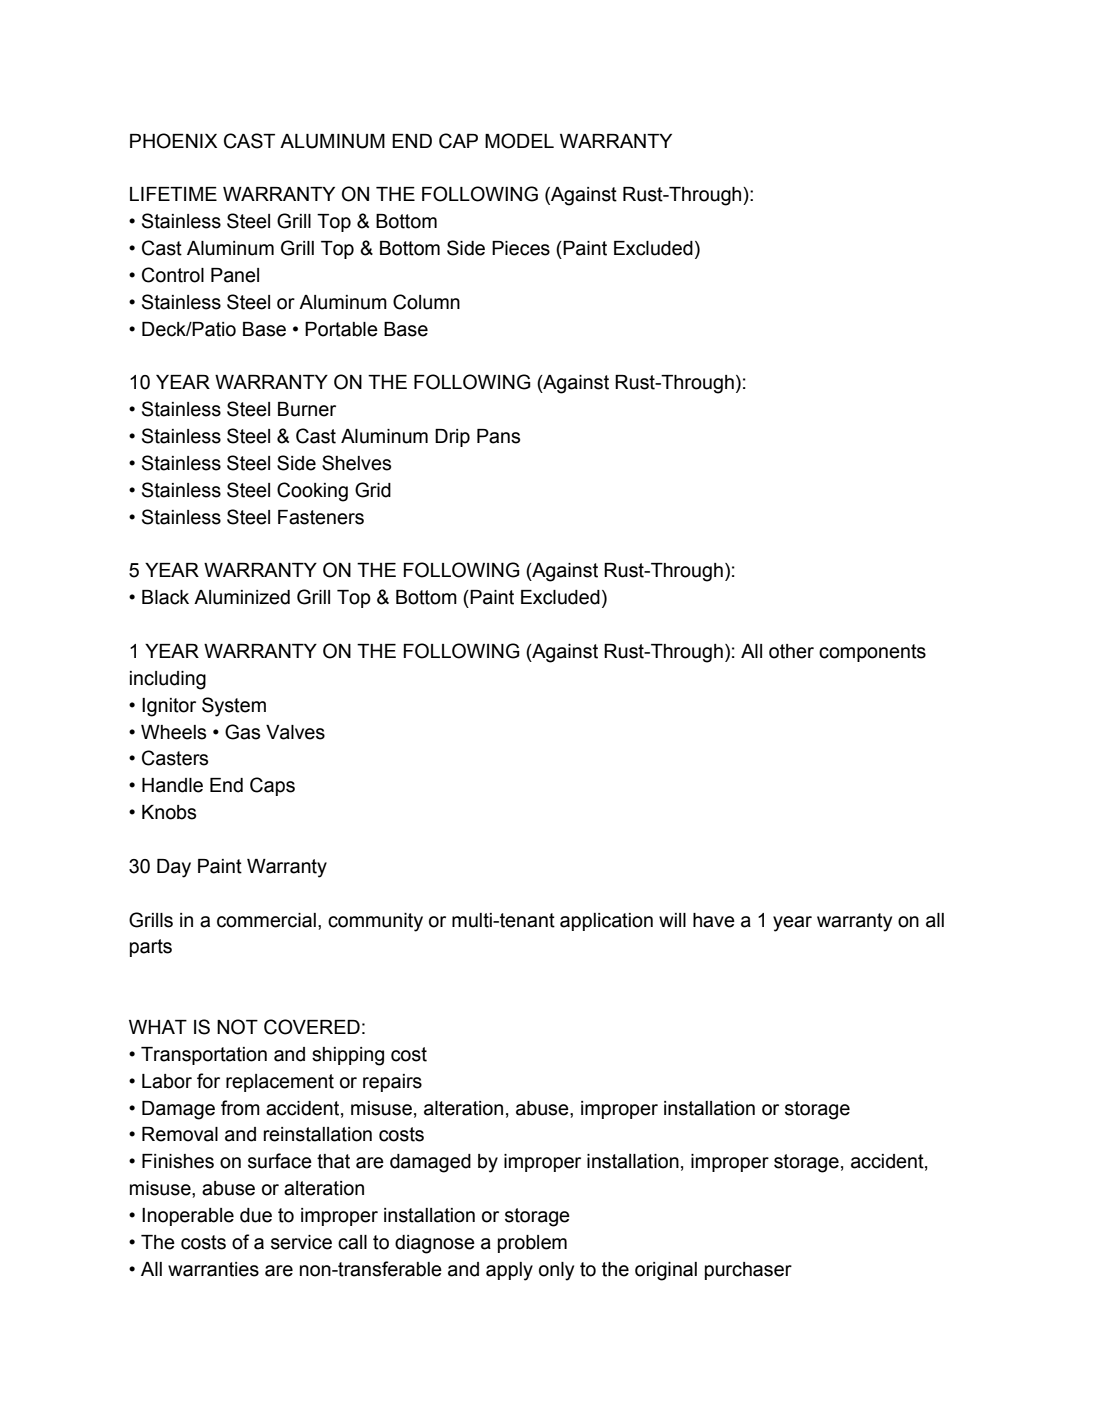 This image has width=1096, height=1418. What do you see at coordinates (173, 194) in the image?
I see `LIFETIME` at bounding box center [173, 194].
